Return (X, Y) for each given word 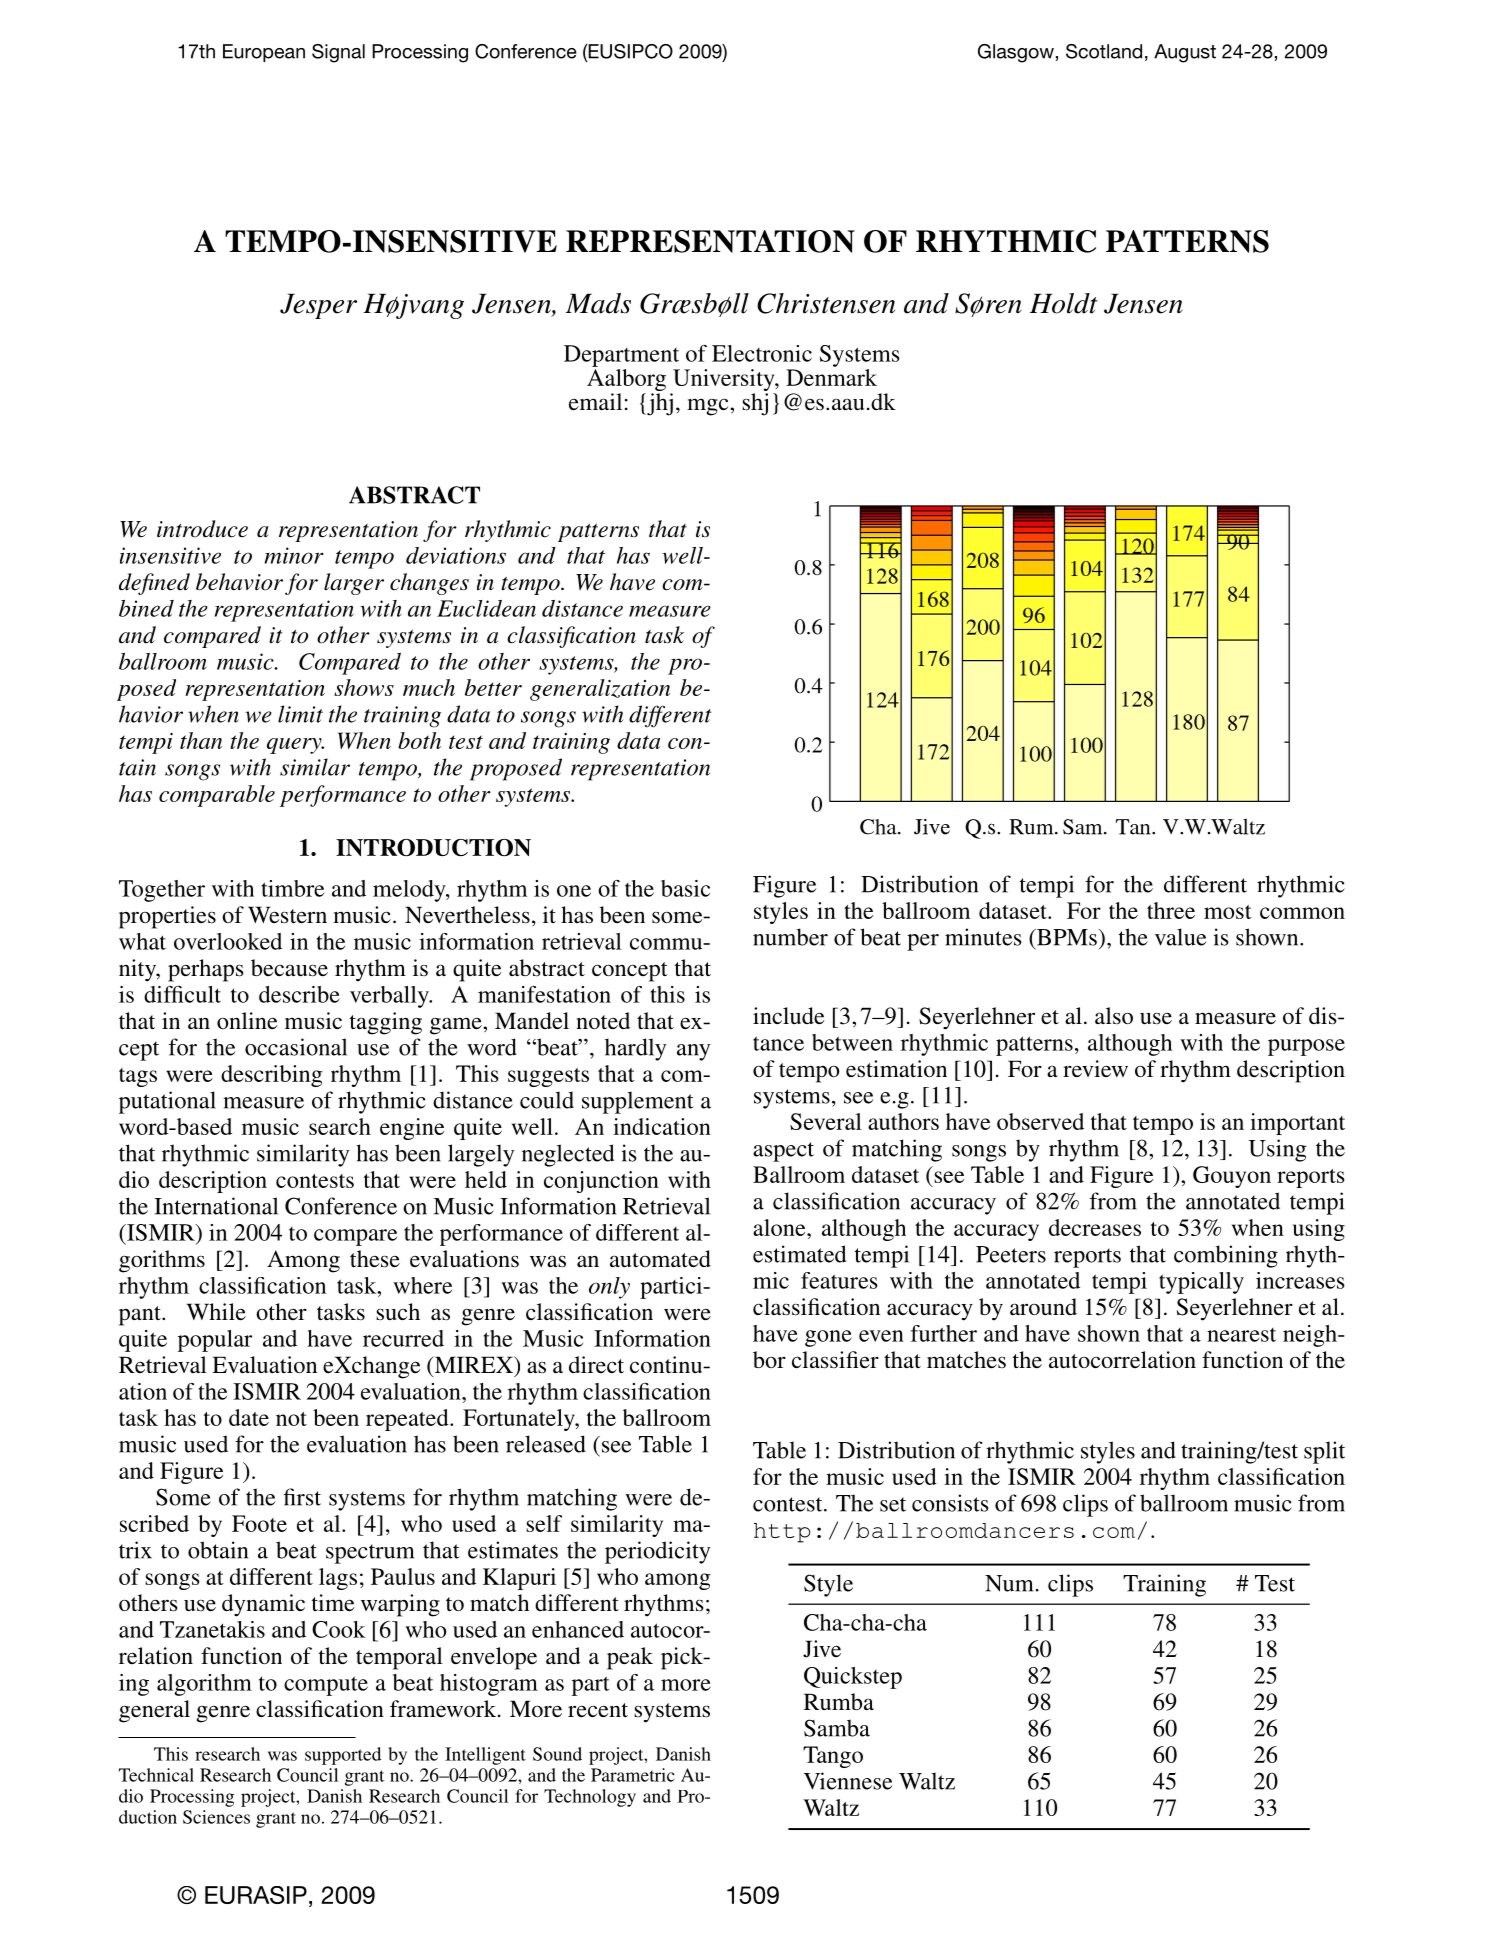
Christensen (826, 303)
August (1185, 53)
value (1180, 937)
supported (343, 1756)
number (790, 937)
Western (287, 915)
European (264, 53)
